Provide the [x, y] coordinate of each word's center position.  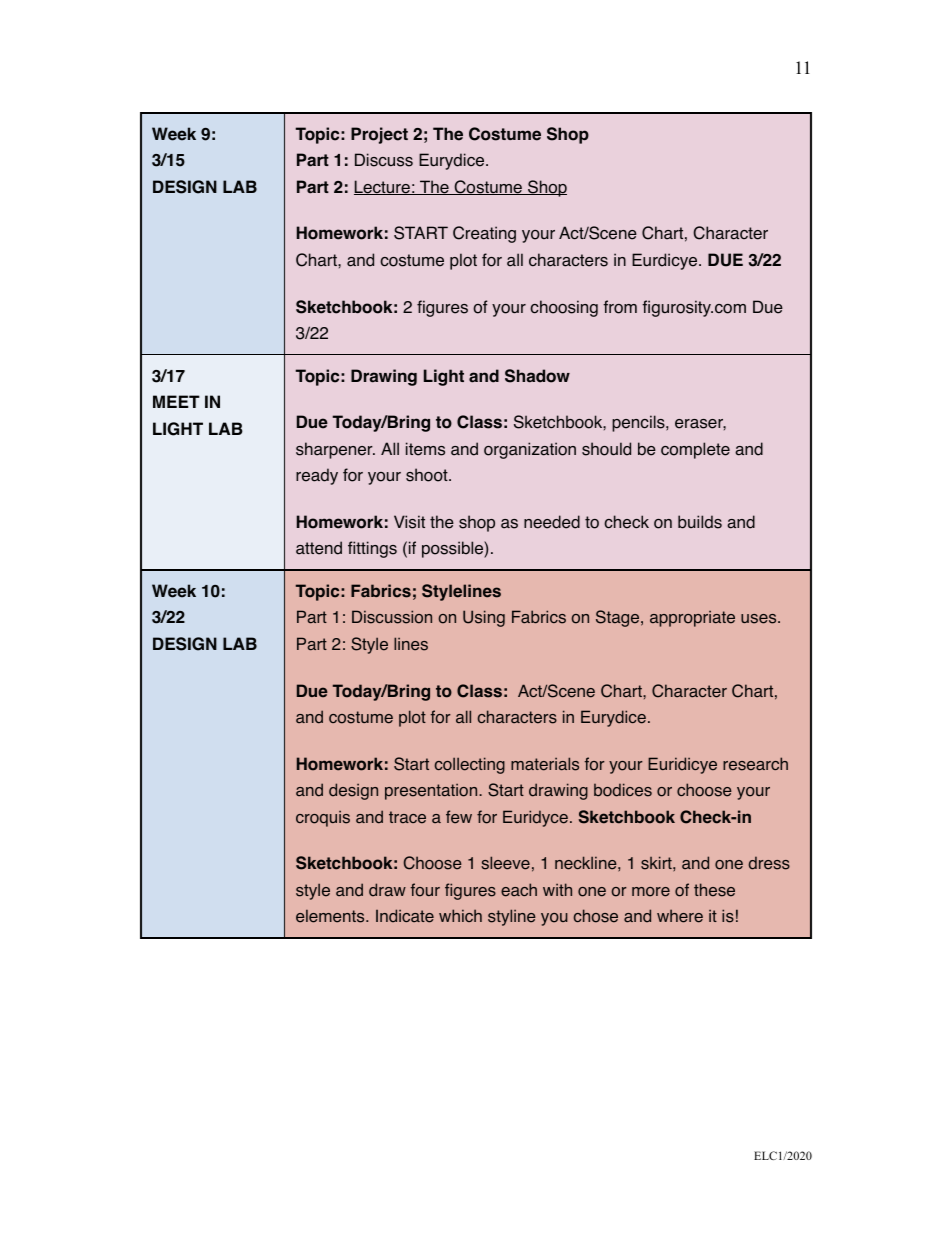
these [714, 890]
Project [379, 135]
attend [319, 548]
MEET [176, 401]
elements [331, 916]
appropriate [692, 618]
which [460, 915]
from [620, 307]
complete [695, 450]
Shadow [537, 376]
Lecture [383, 187]
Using [484, 618]
